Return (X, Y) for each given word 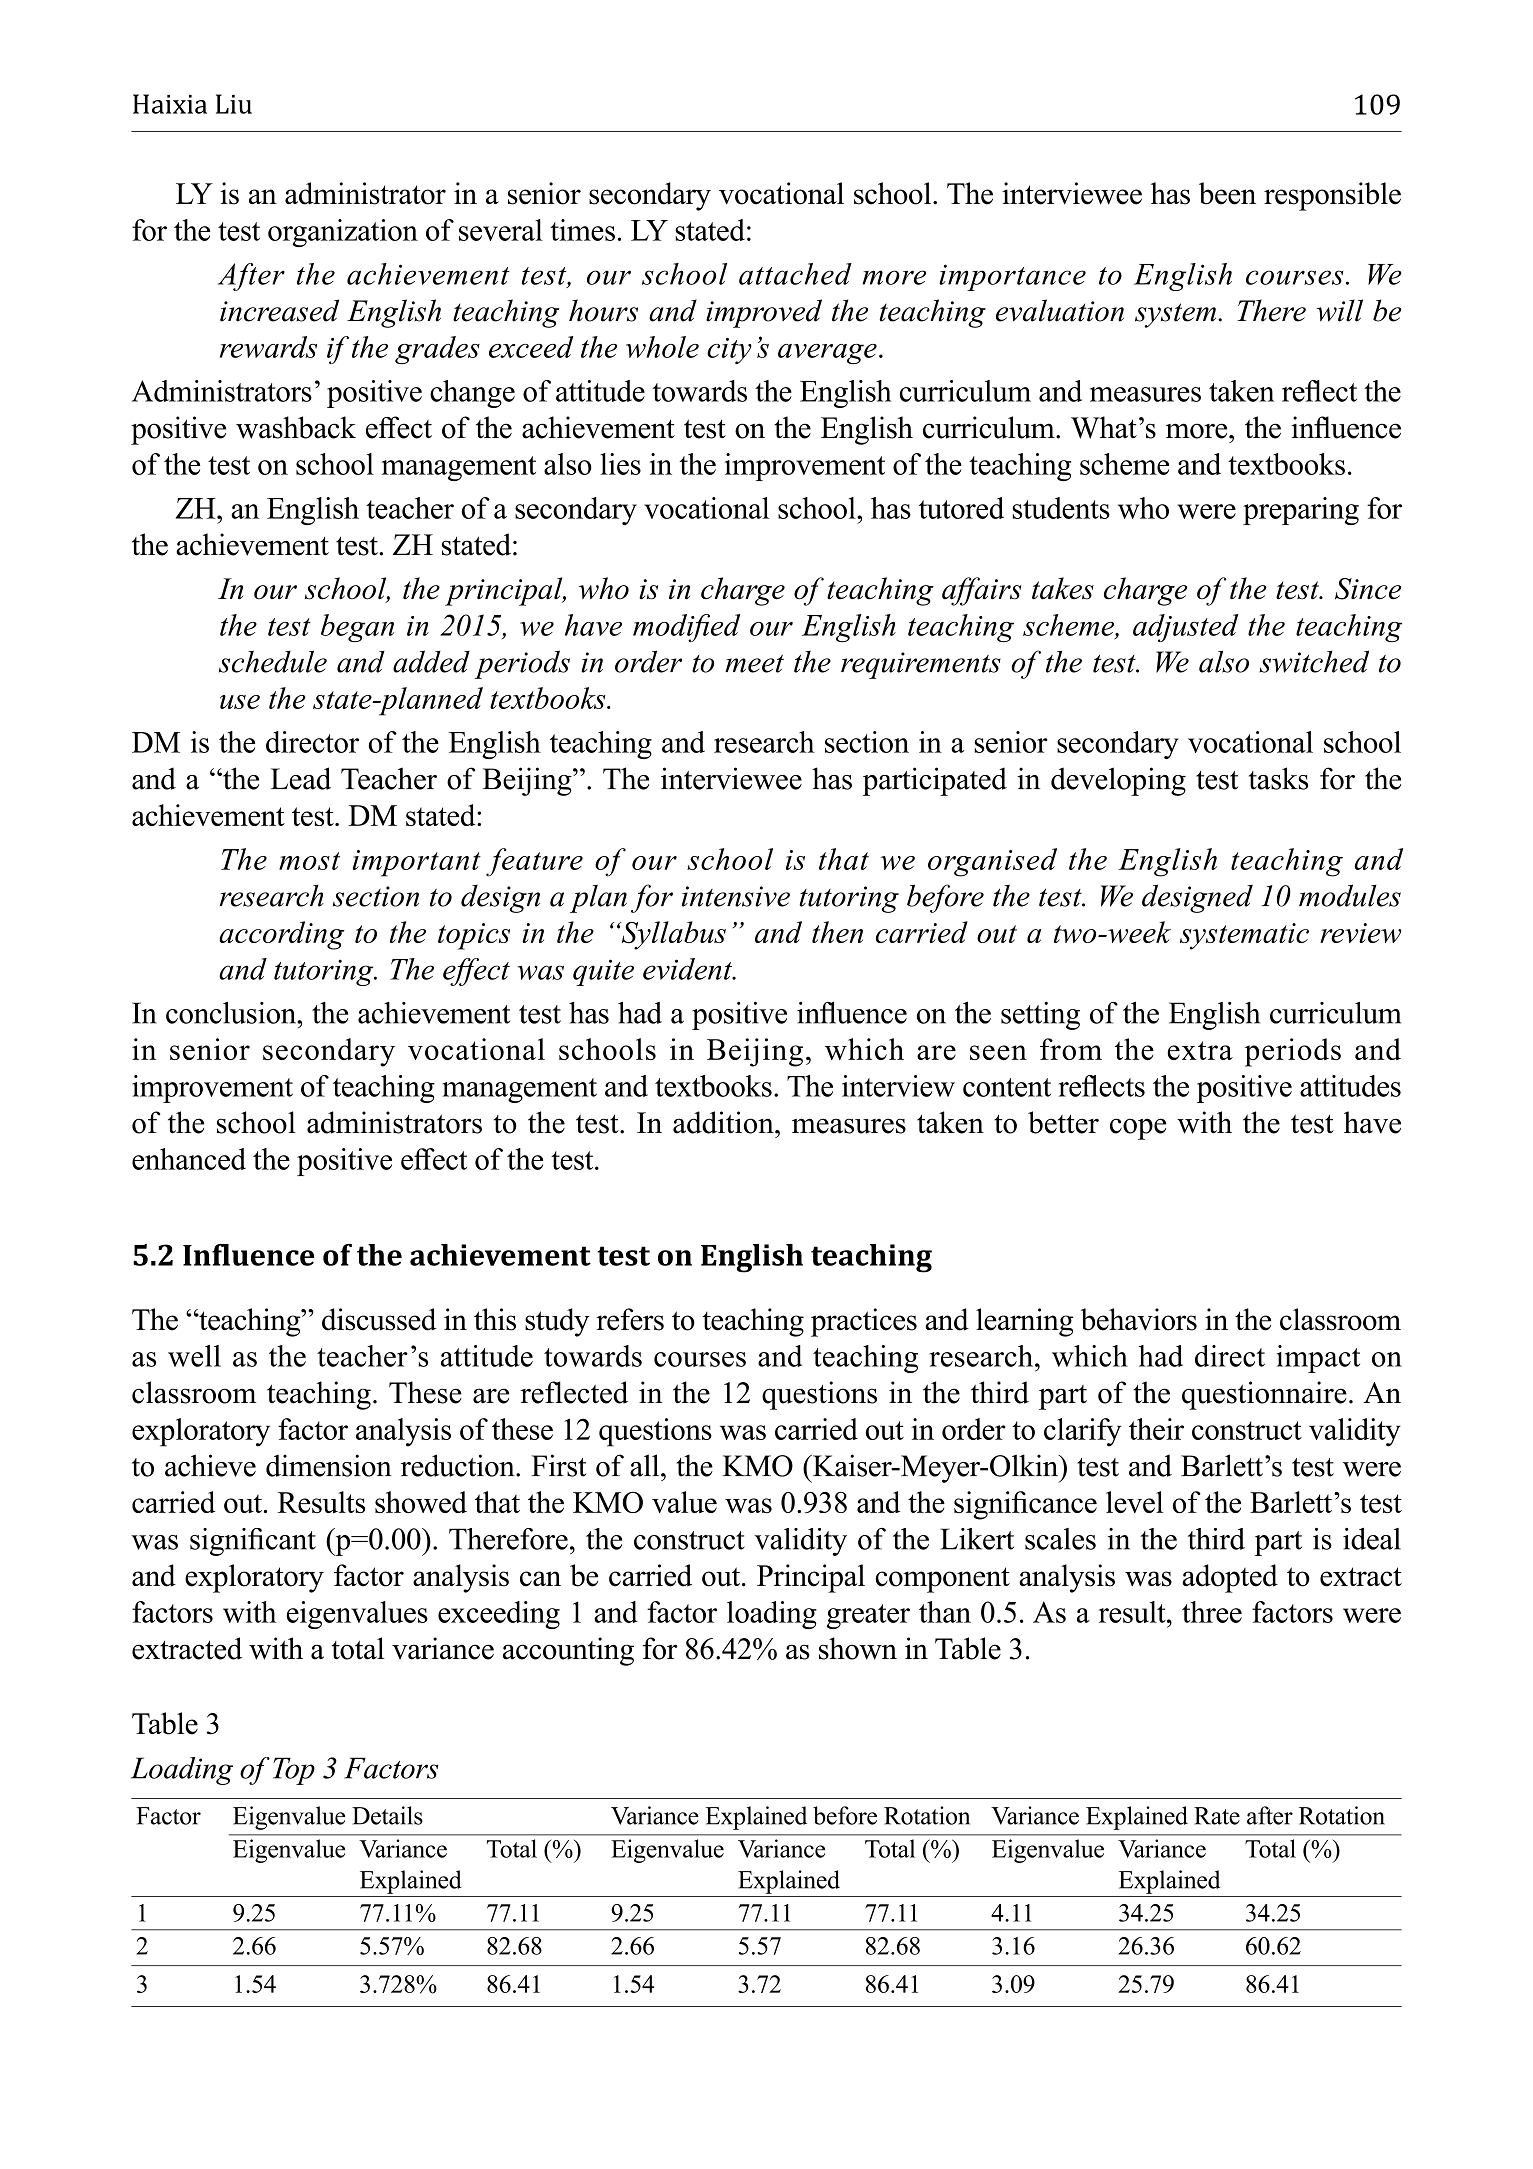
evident (689, 969)
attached (795, 274)
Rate (1217, 1816)
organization (343, 233)
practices (864, 1322)
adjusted (1185, 628)
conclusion (232, 1013)
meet (754, 663)
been (1227, 193)
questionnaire (1264, 1395)
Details (387, 1815)
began (357, 628)
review (1360, 933)
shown (858, 1648)
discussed (379, 1319)
